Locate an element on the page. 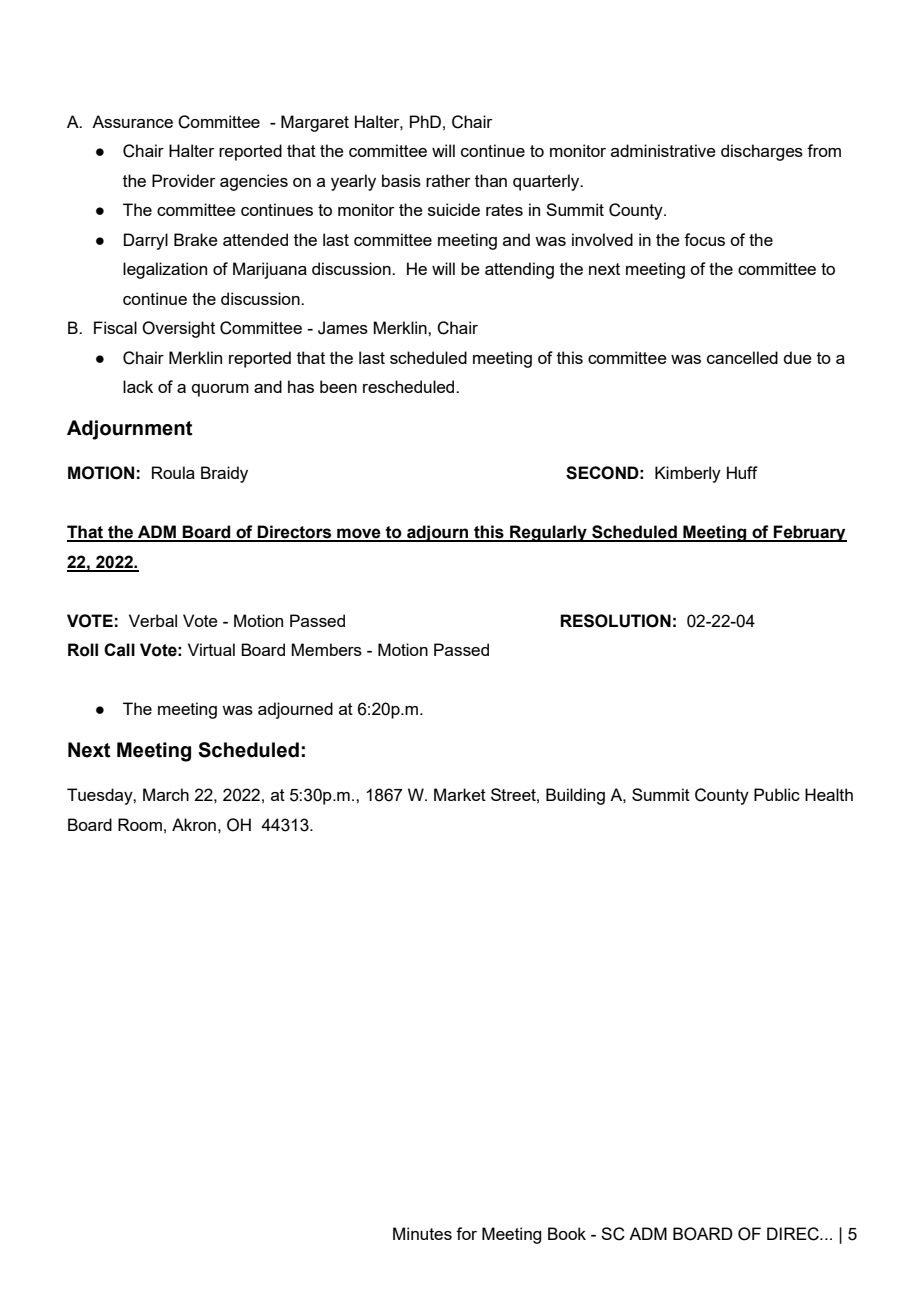 The image size is (924, 1308). Members is located at coordinates (326, 649).
